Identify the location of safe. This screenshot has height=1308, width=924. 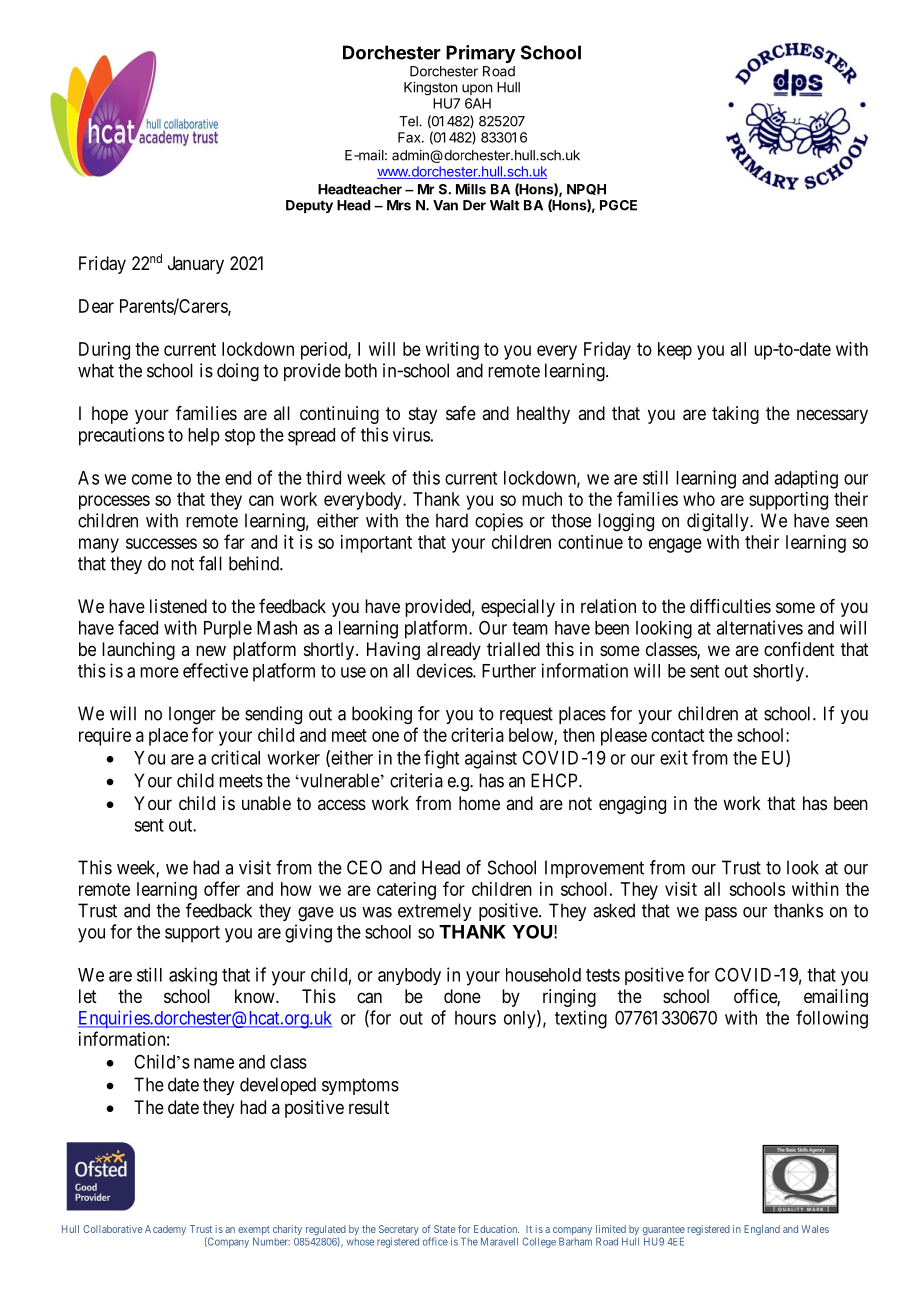
(461, 413).
